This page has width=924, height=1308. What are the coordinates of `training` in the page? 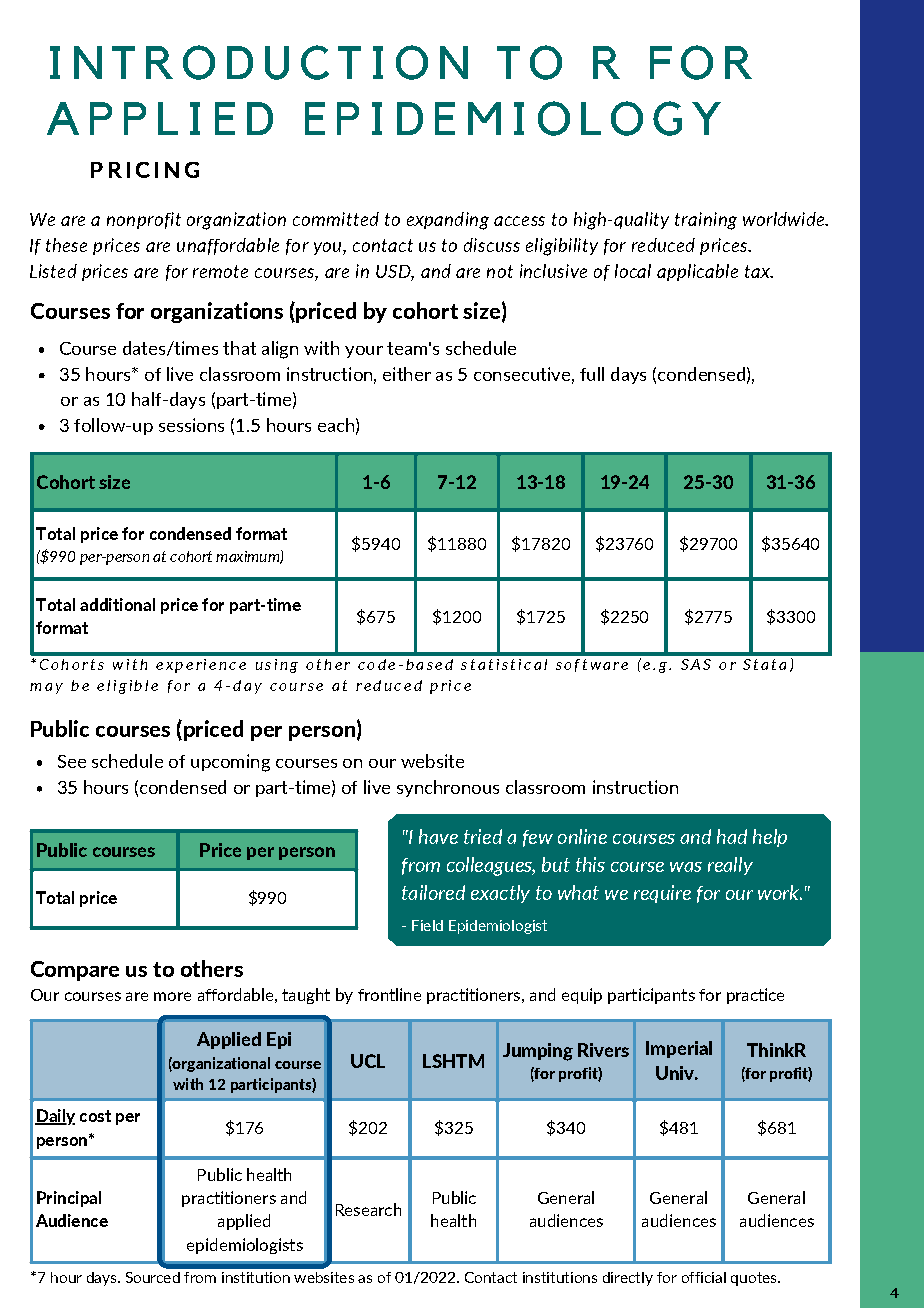 It's located at (706, 221).
